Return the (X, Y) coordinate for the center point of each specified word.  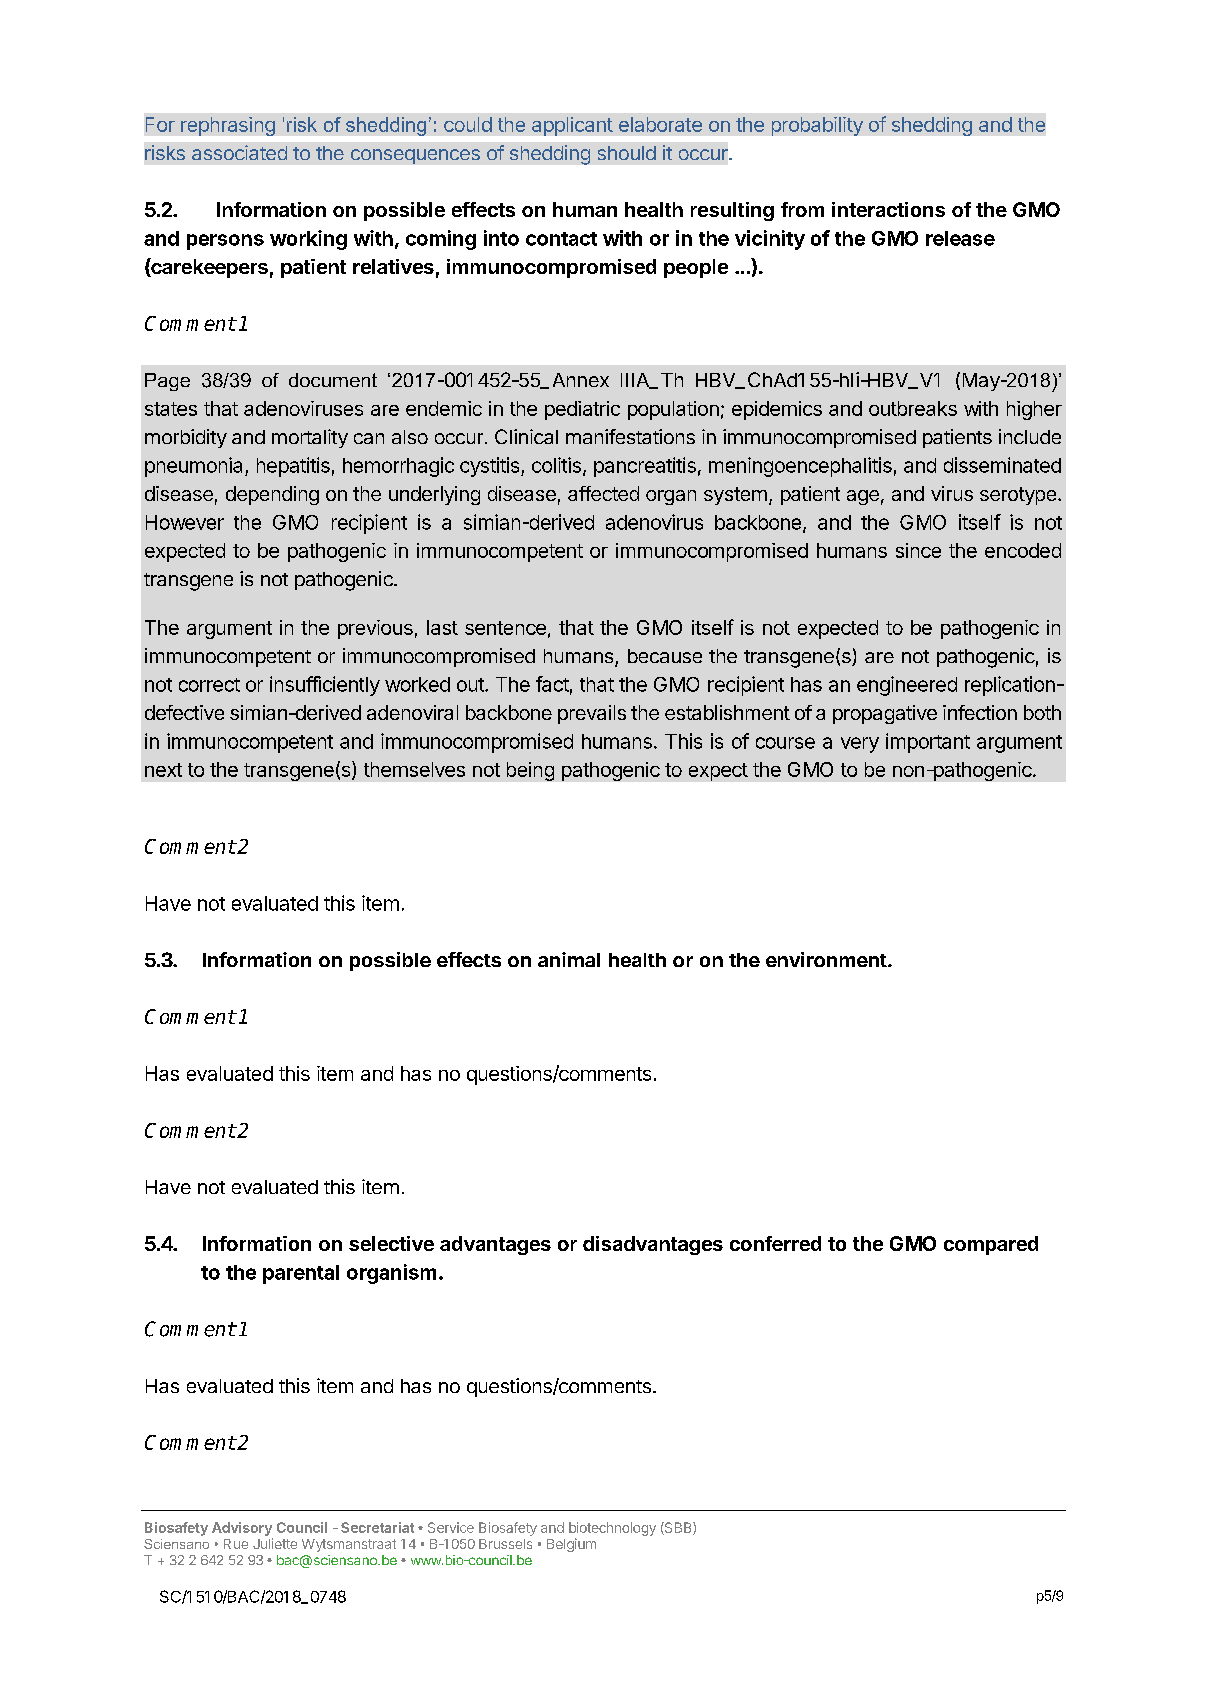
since (918, 550)
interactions (888, 209)
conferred (775, 1243)
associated (239, 152)
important (928, 743)
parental (301, 1274)
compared (991, 1245)
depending (272, 495)
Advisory (242, 1529)
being (530, 771)
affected (603, 493)
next (163, 770)
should (627, 153)
